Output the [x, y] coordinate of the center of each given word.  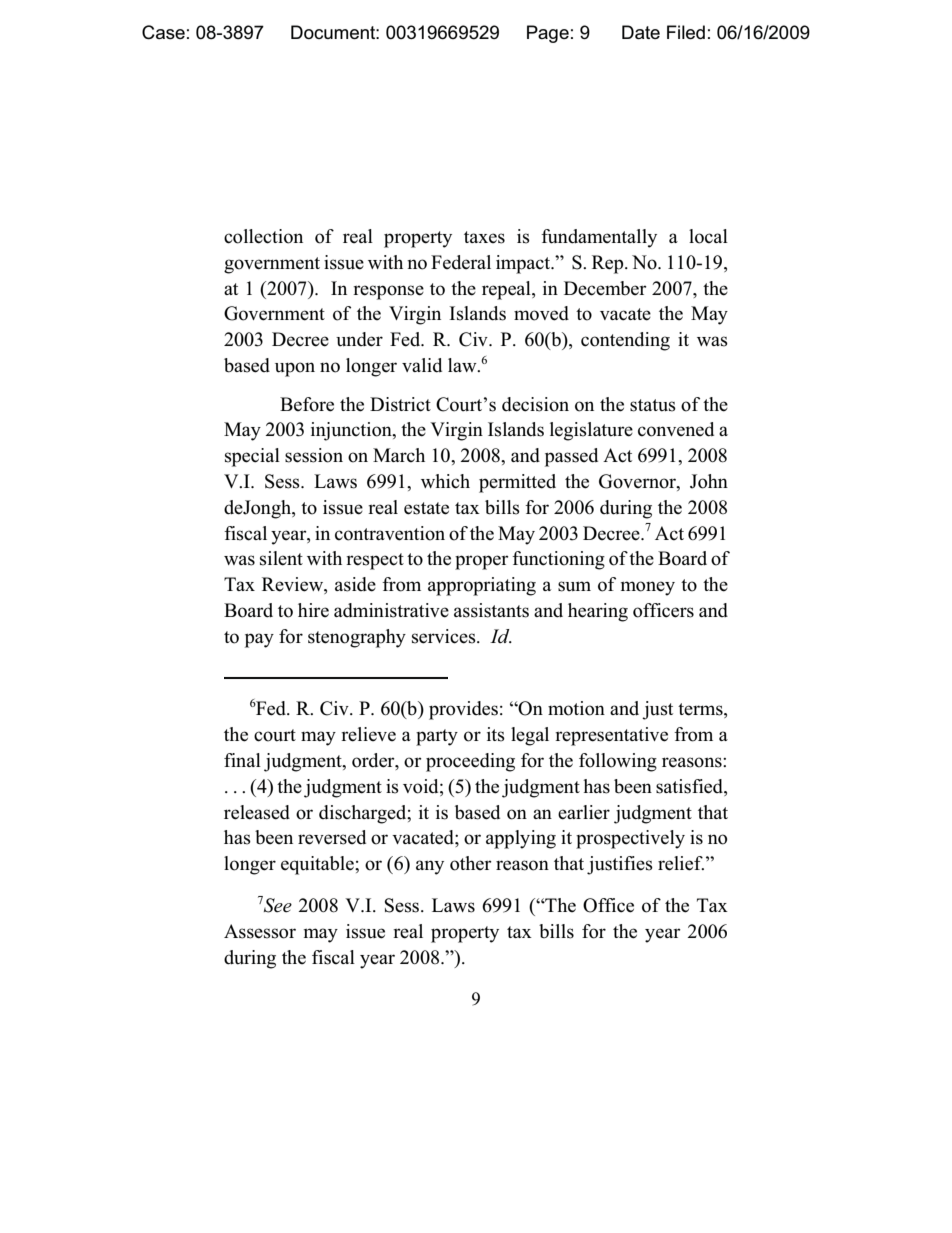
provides [463, 710]
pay [259, 640]
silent [281, 558]
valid [422, 365]
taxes [484, 237]
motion [576, 708]
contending [625, 341]
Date [641, 32]
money [648, 588]
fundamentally [599, 238]
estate [426, 508]
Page [548, 34]
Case [163, 32]
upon [295, 369]
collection [263, 236]
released [257, 812]
